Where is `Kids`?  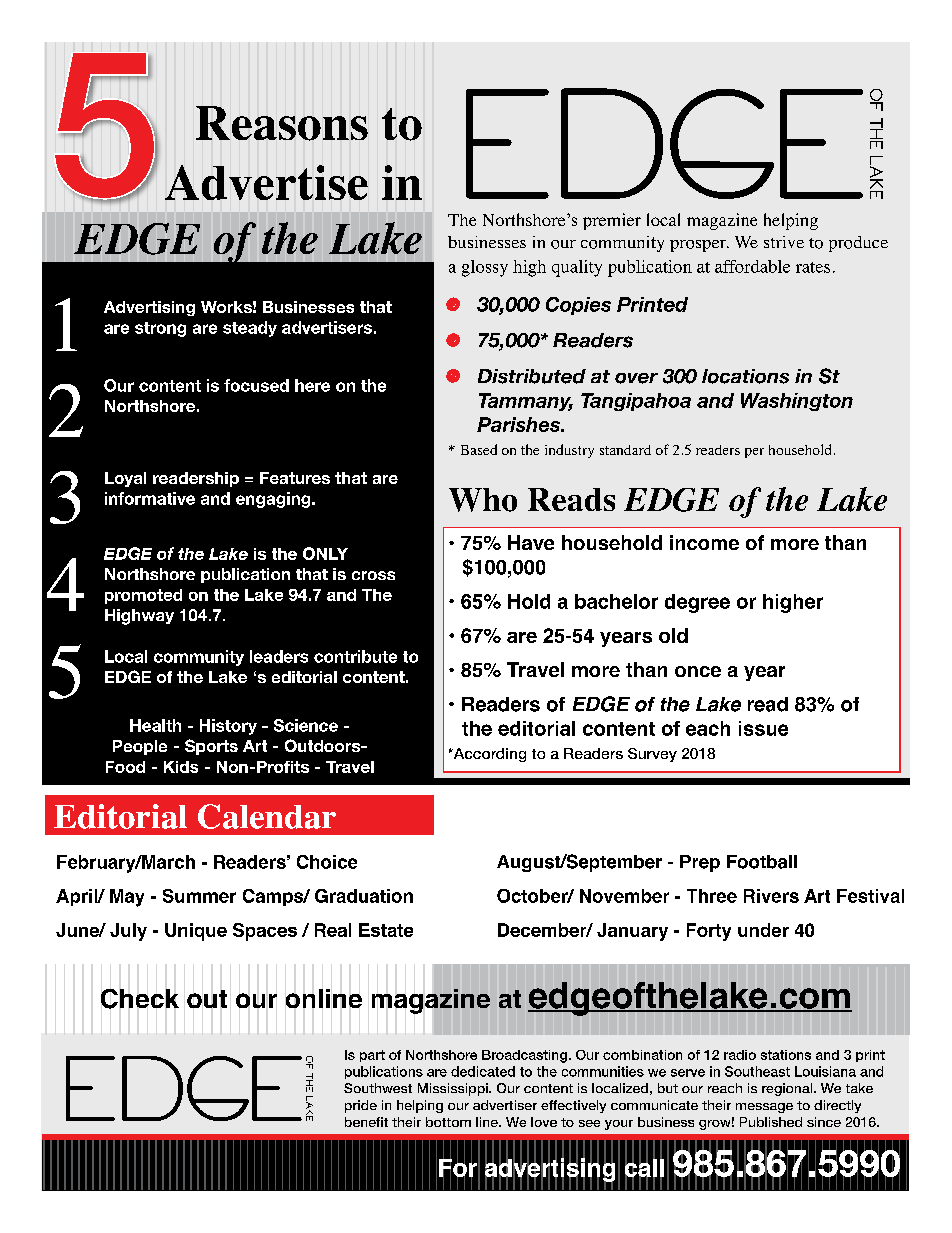
Kids is located at coordinates (181, 767).
